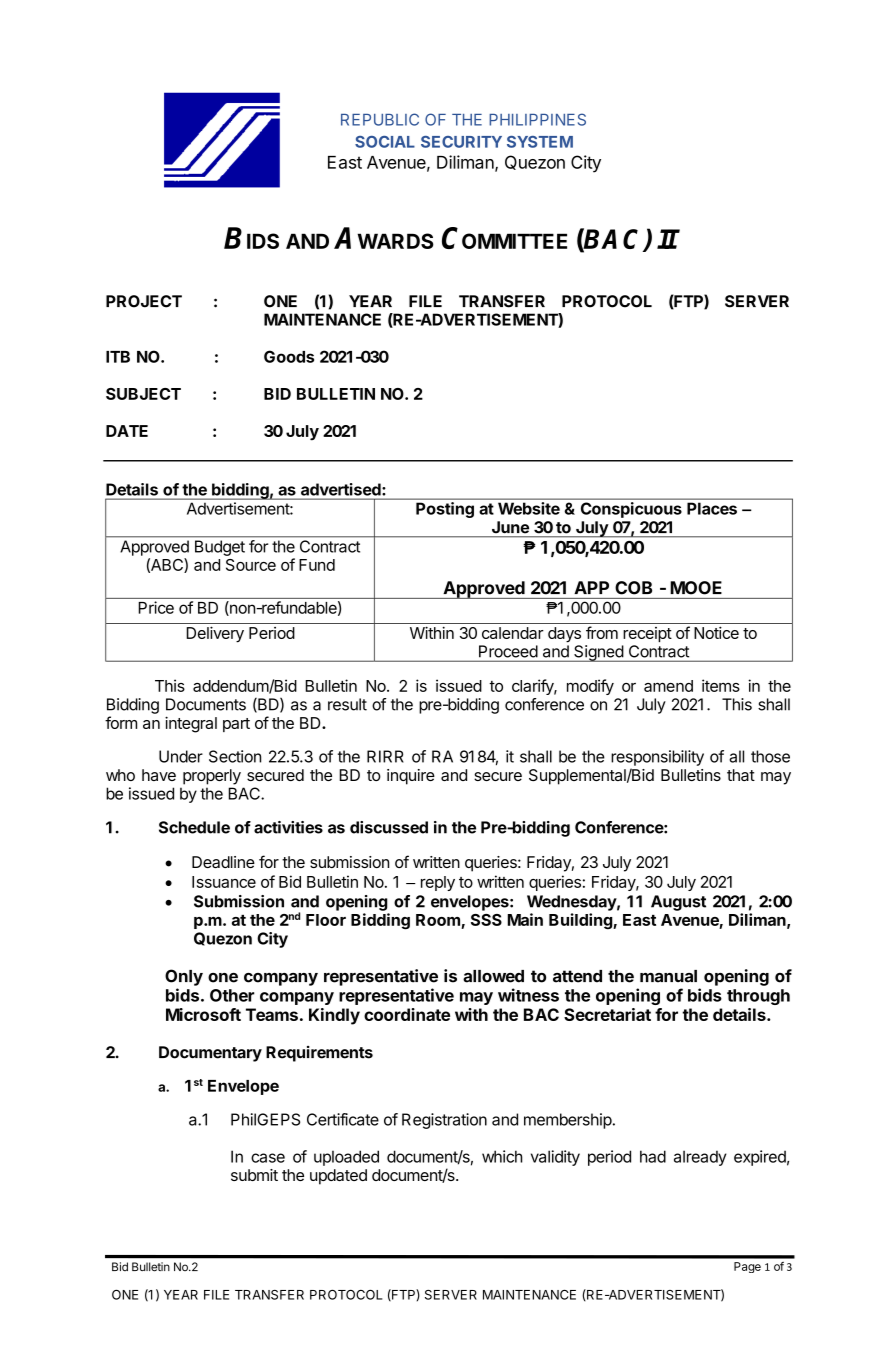 The height and width of the screenshot is (1371, 896). I want to click on submit, so click(254, 1175).
